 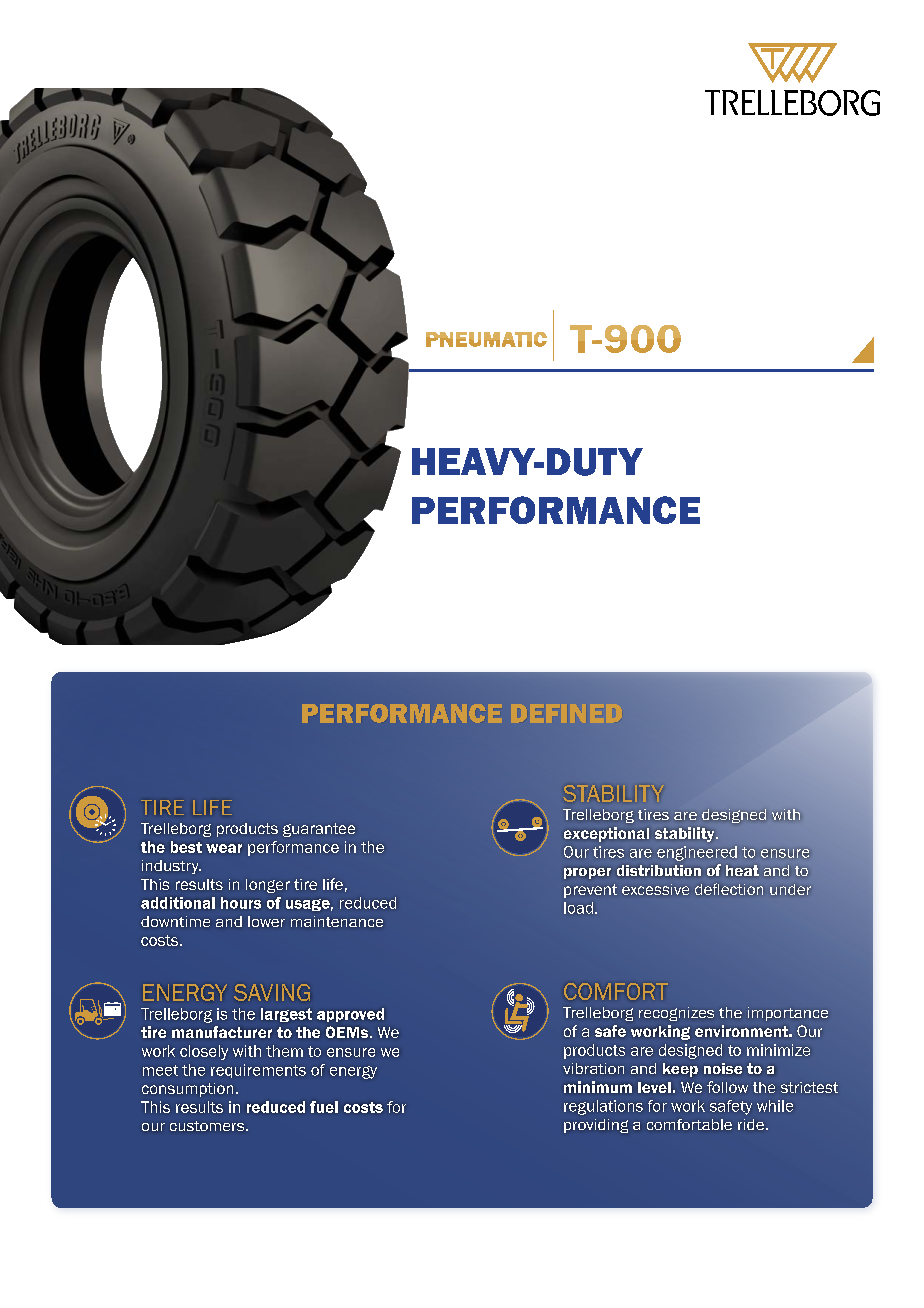 What do you see at coordinates (272, 992) in the screenshot?
I see `SAVING` at bounding box center [272, 992].
